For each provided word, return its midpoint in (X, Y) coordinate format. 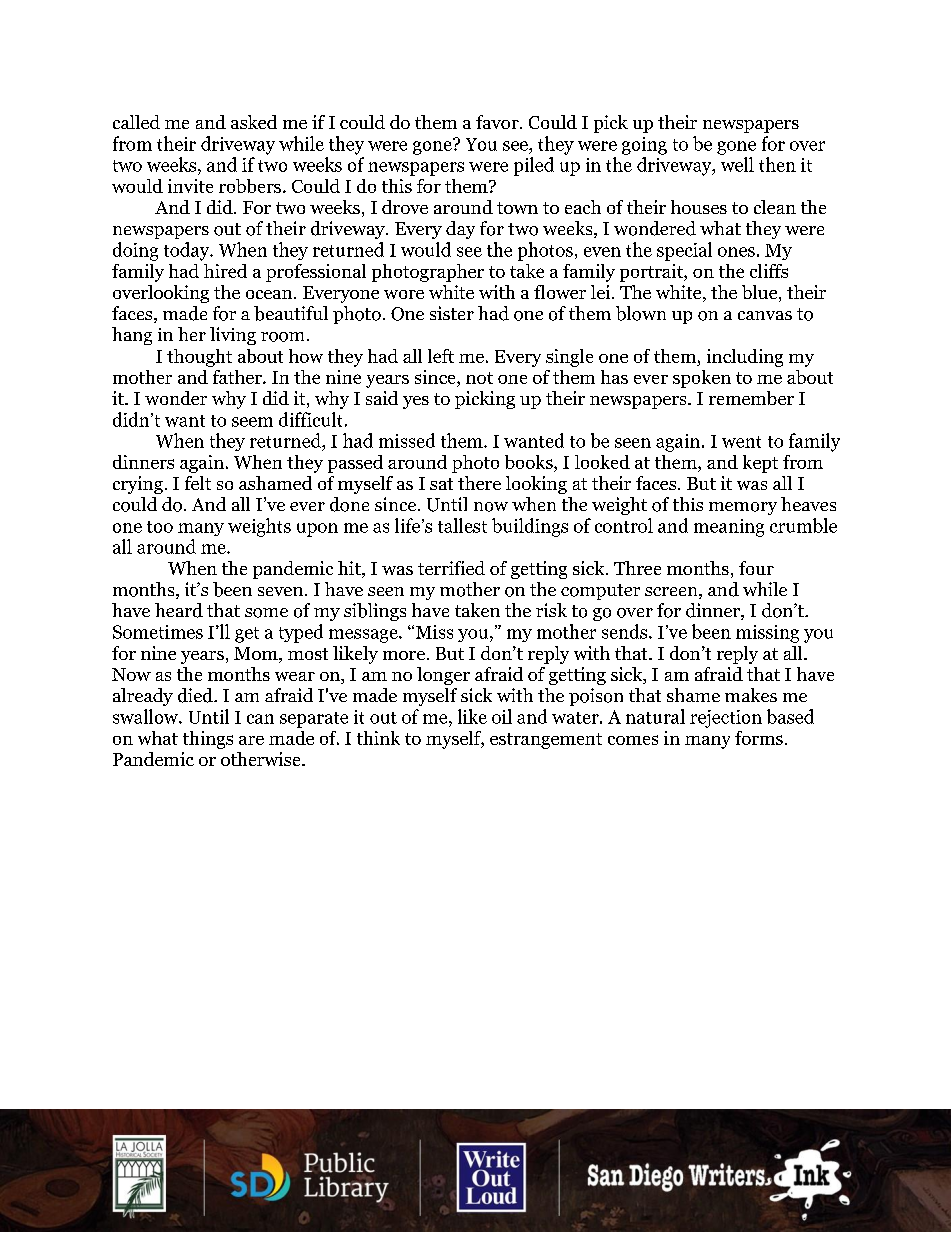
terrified (451, 568)
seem (252, 422)
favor (498, 122)
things (208, 740)
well (737, 164)
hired (225, 271)
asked (254, 122)
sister (452, 313)
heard (179, 610)
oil (502, 716)
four (756, 568)
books (530, 463)
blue (761, 293)
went (741, 442)
